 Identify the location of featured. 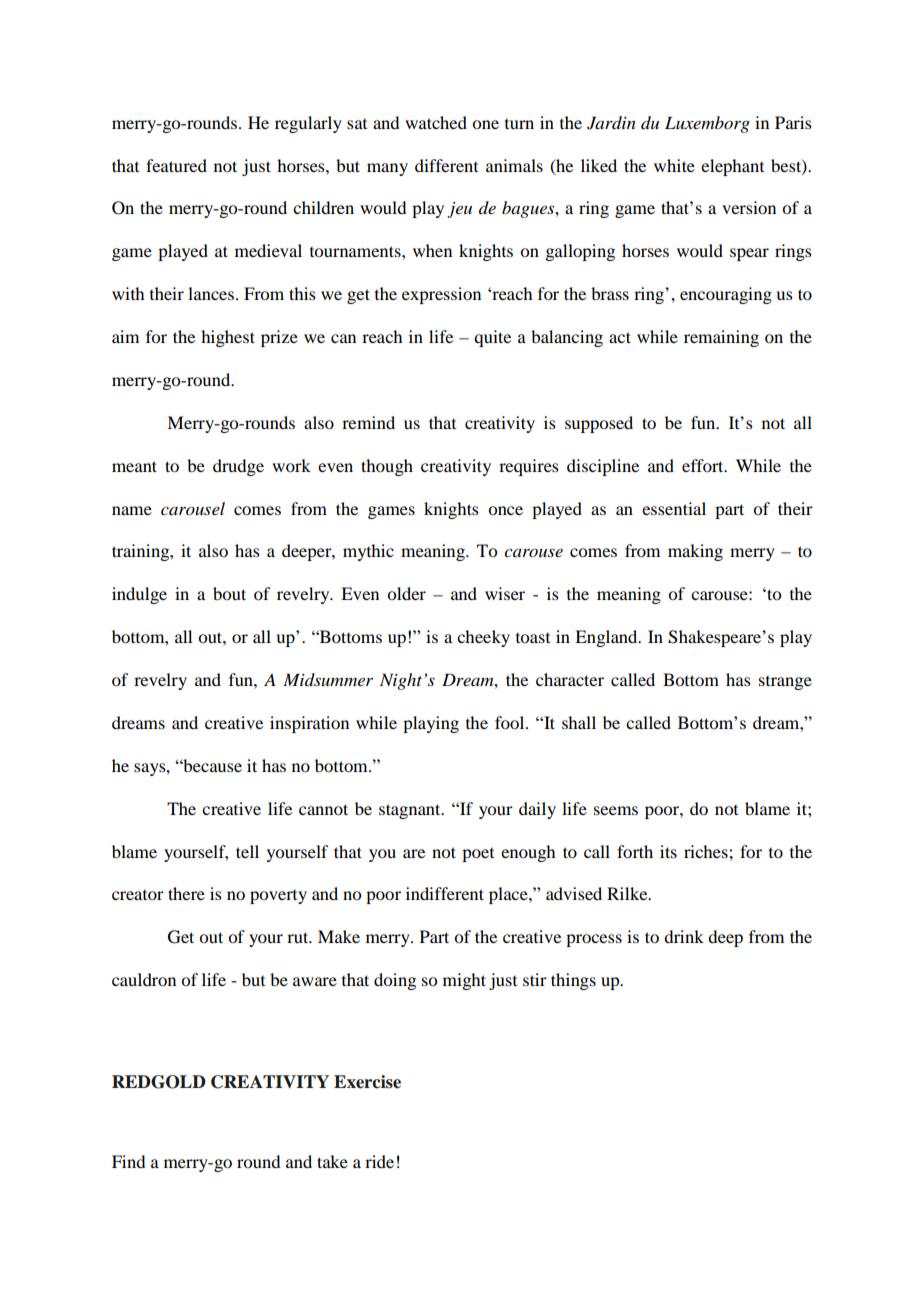
(176, 165).
